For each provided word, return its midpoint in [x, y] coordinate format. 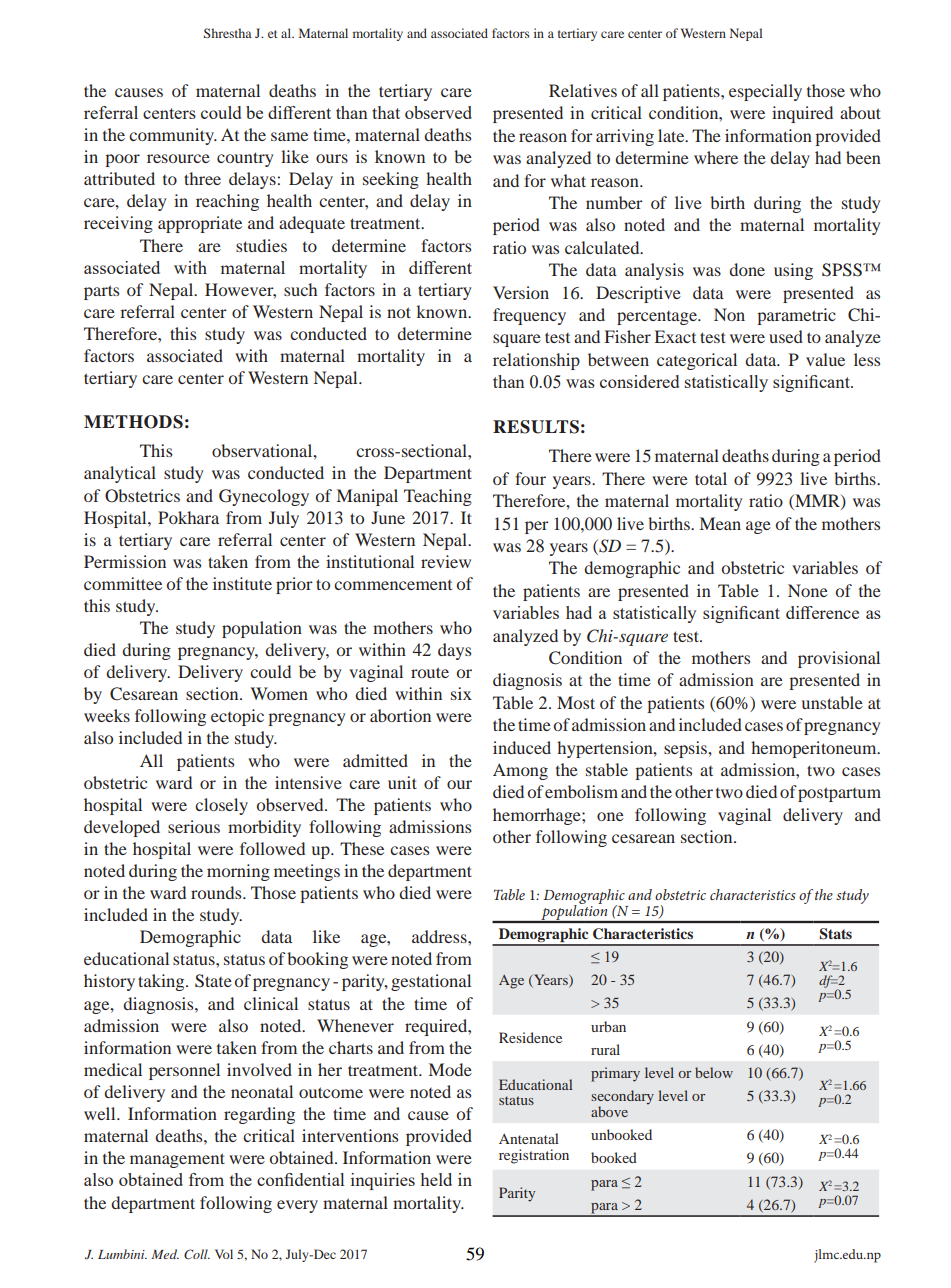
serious [194, 826]
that [386, 112]
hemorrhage [538, 816]
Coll [197, 1254]
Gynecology [264, 497]
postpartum [839, 794]
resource [178, 158]
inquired [802, 114]
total [711, 478]
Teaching [438, 497]
